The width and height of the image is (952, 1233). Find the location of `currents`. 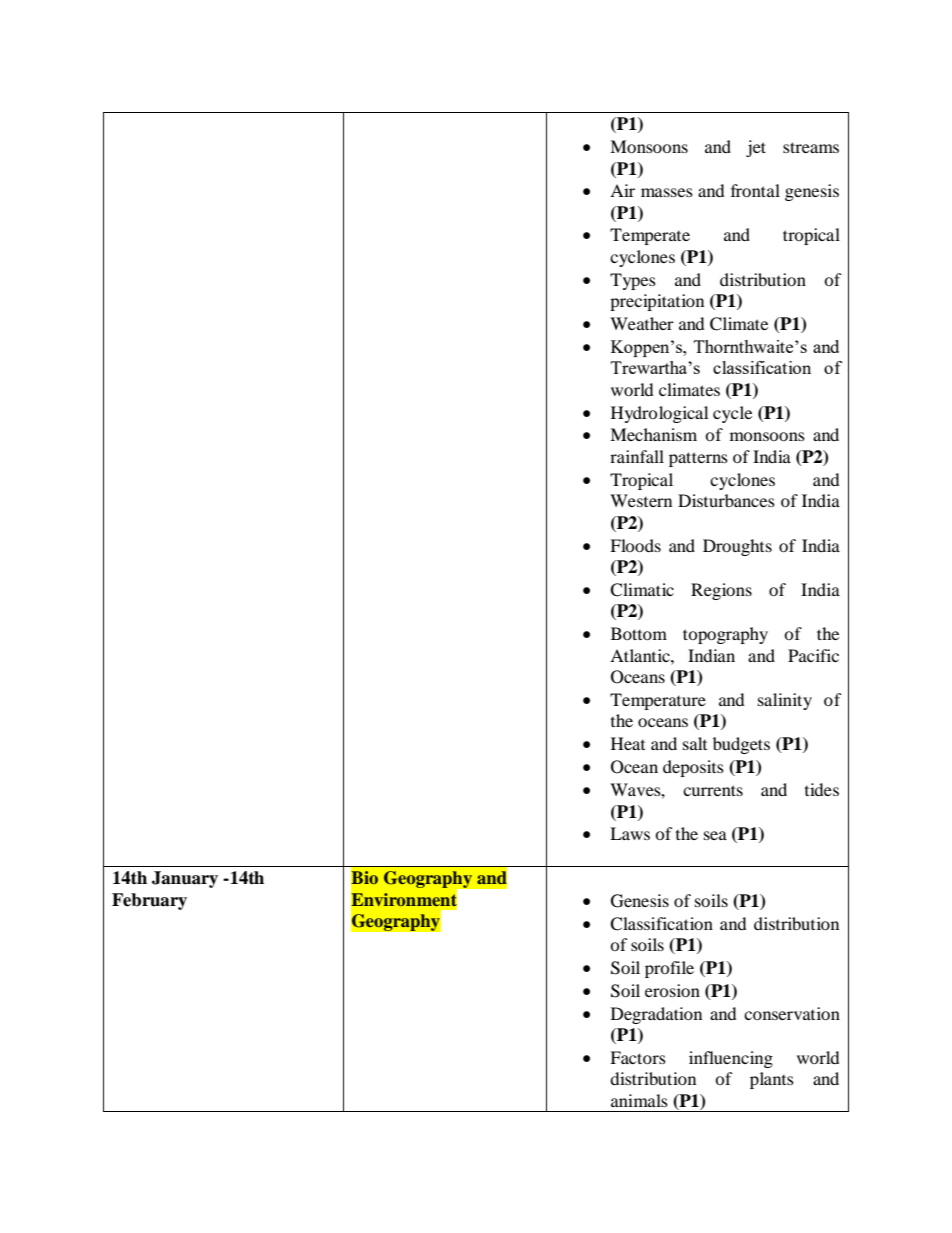

currents is located at coordinates (713, 790).
